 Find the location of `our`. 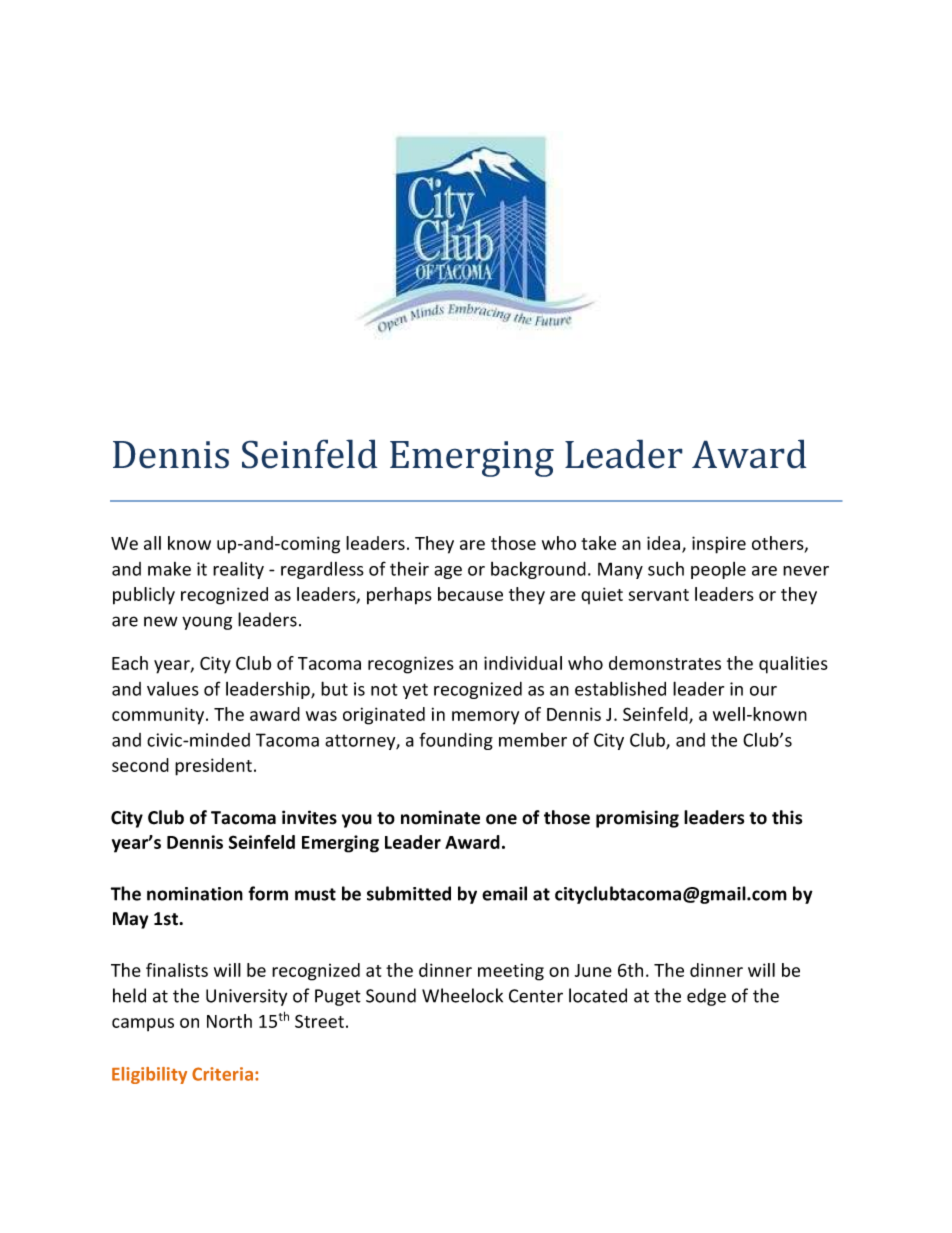

our is located at coordinates (763, 691).
